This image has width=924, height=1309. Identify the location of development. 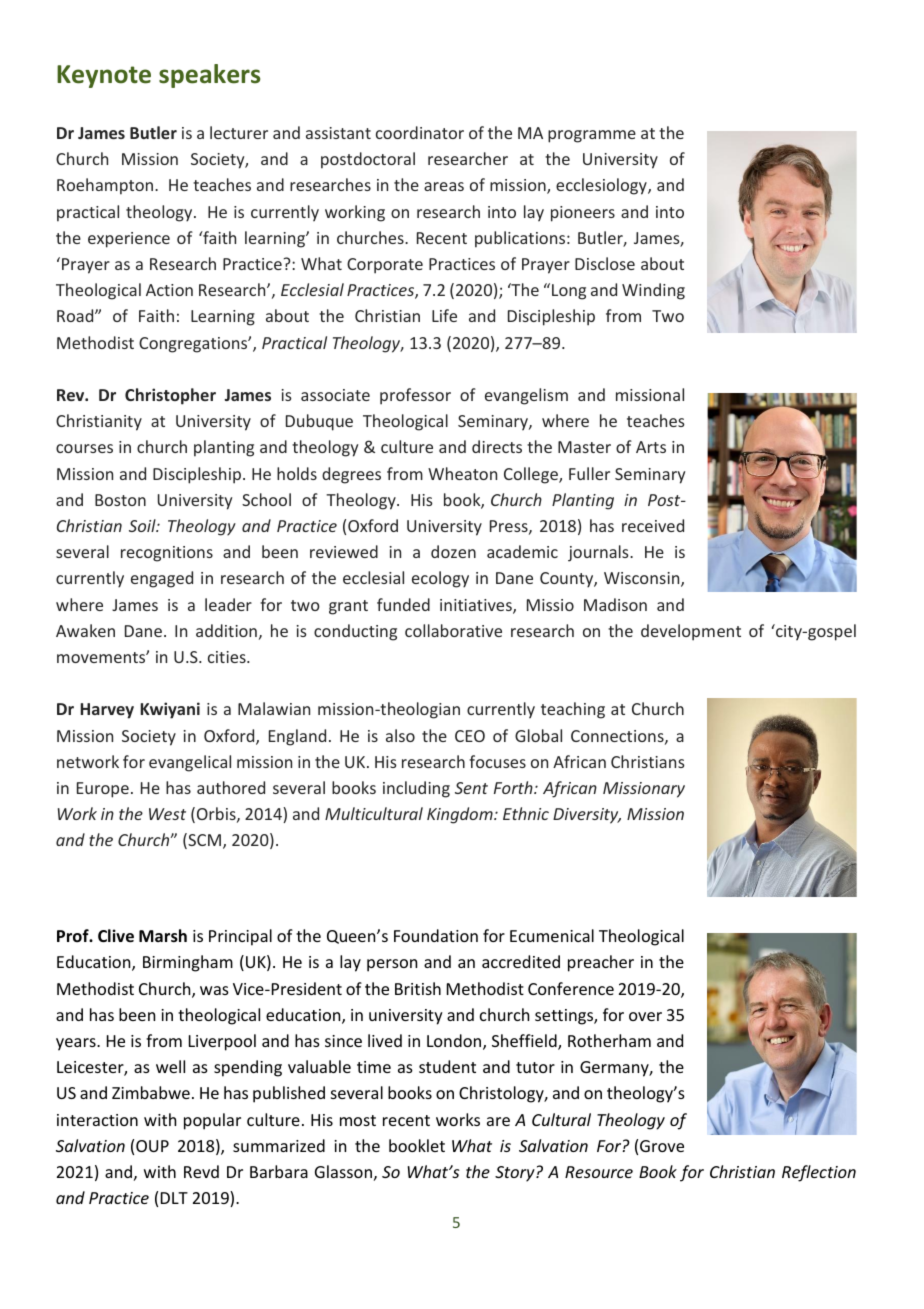
(691, 632).
